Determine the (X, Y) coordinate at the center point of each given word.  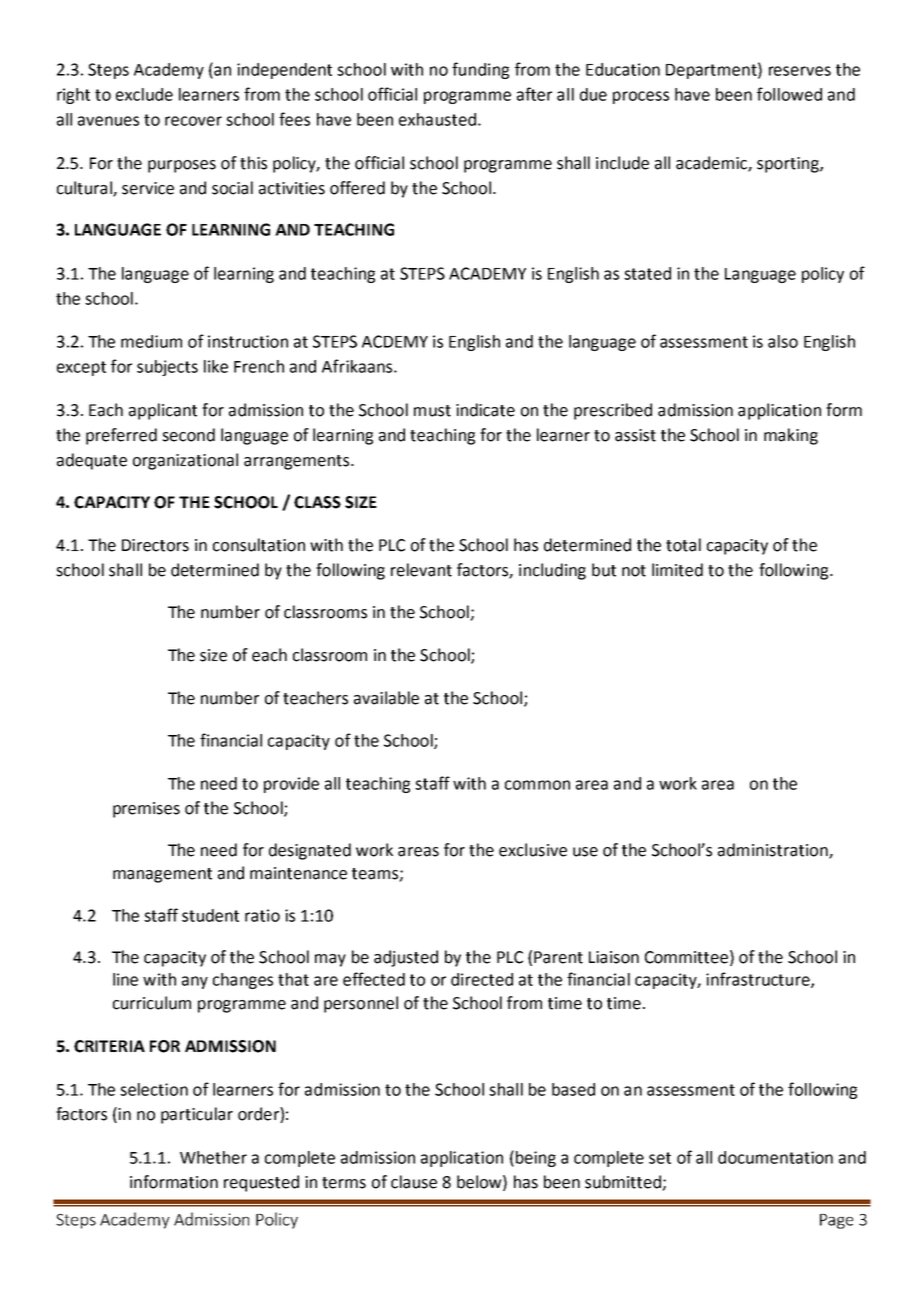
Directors (155, 545)
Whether (213, 1157)
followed (789, 94)
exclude (144, 94)
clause (414, 1182)
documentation (775, 1157)
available (386, 698)
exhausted (437, 119)
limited (677, 570)
